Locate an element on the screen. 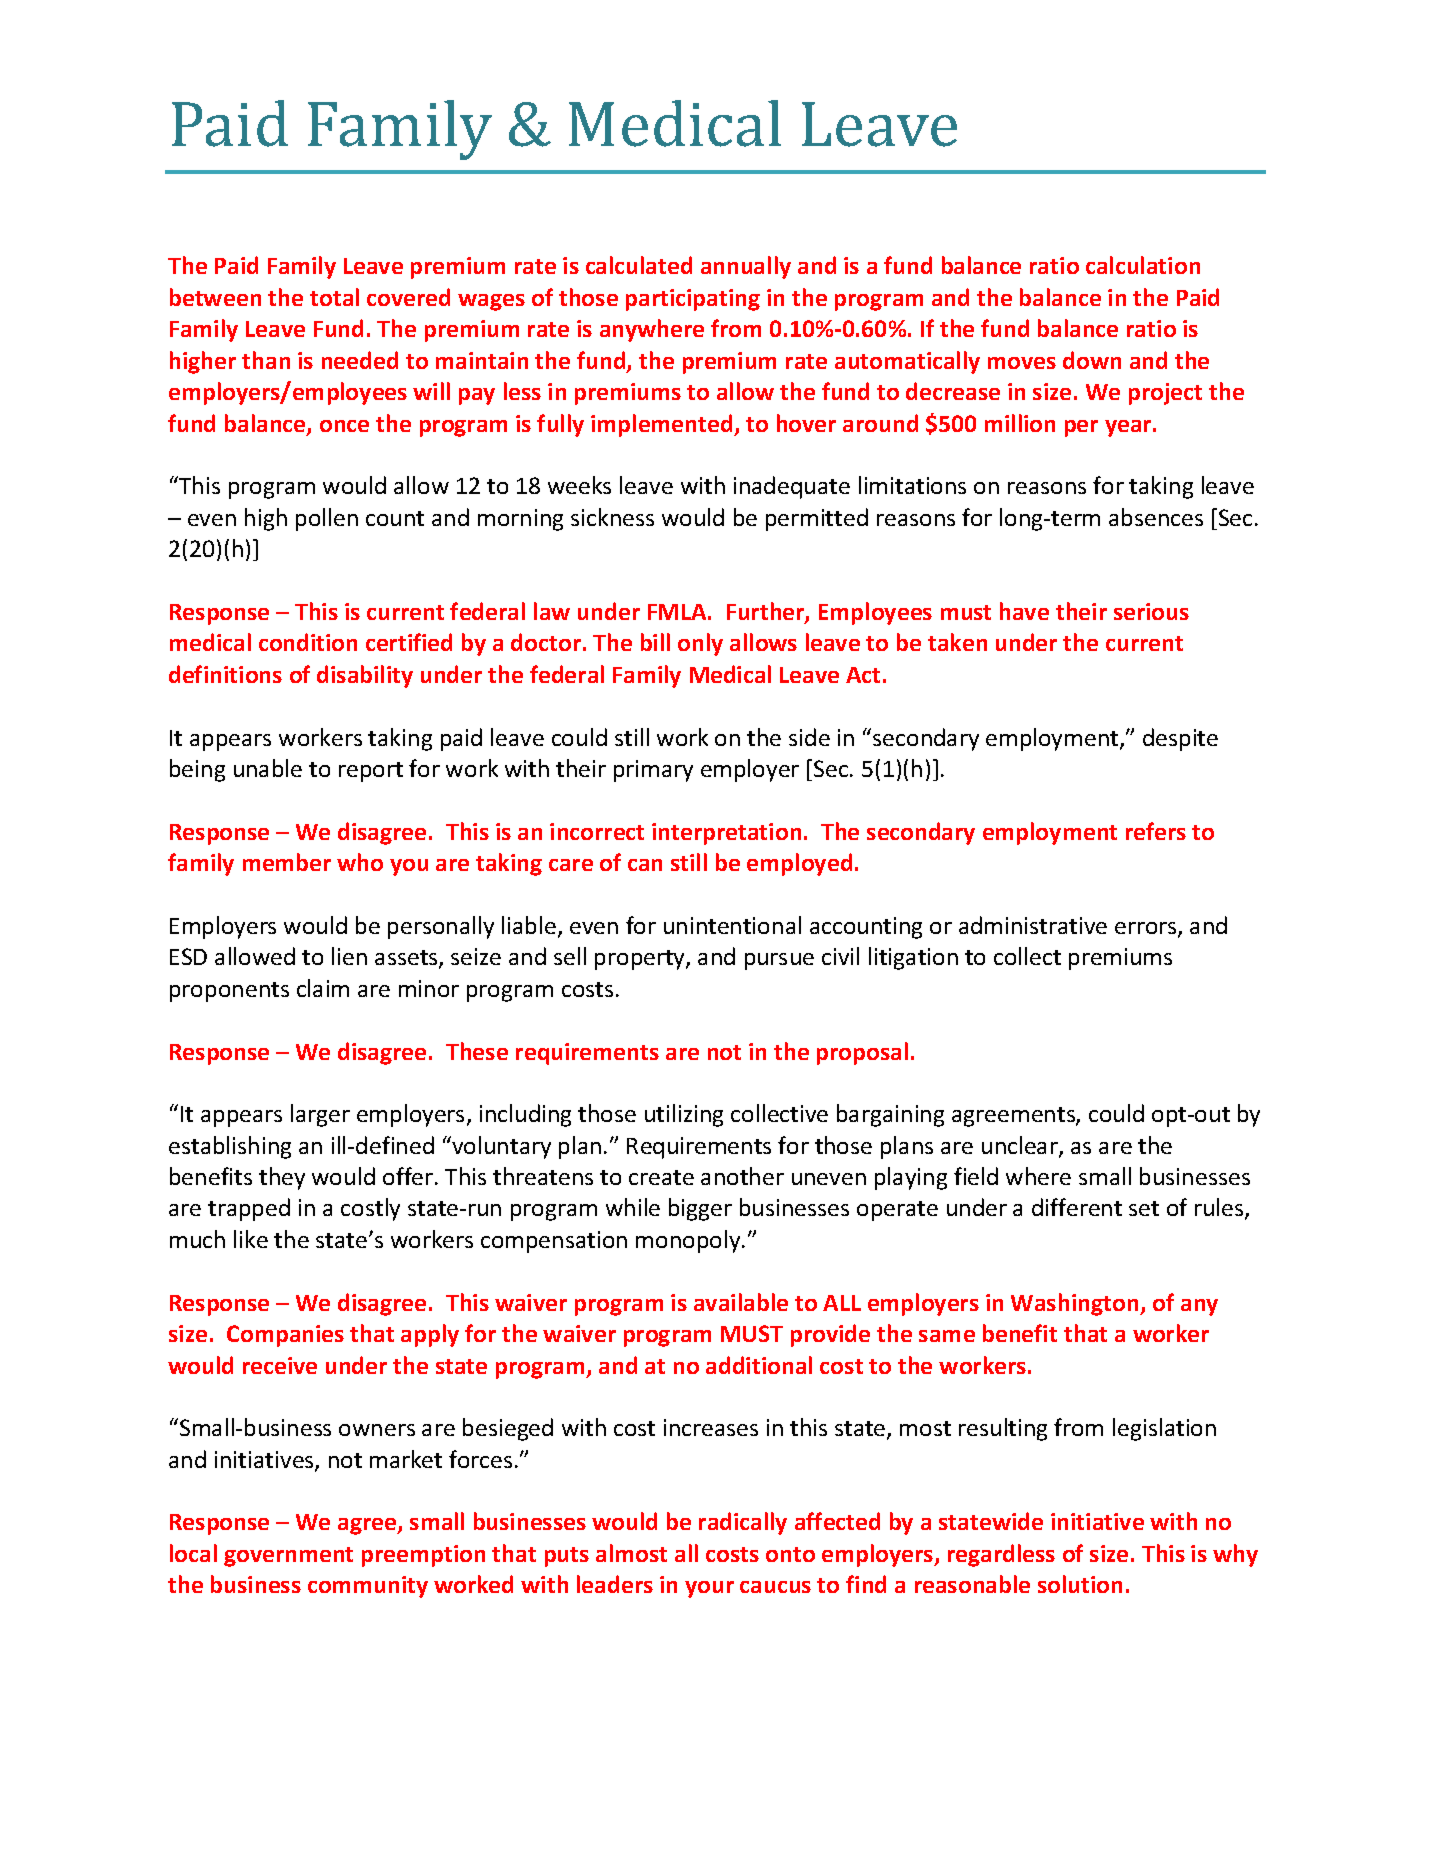 The image size is (1431, 1852). calculation is located at coordinates (1143, 265).
